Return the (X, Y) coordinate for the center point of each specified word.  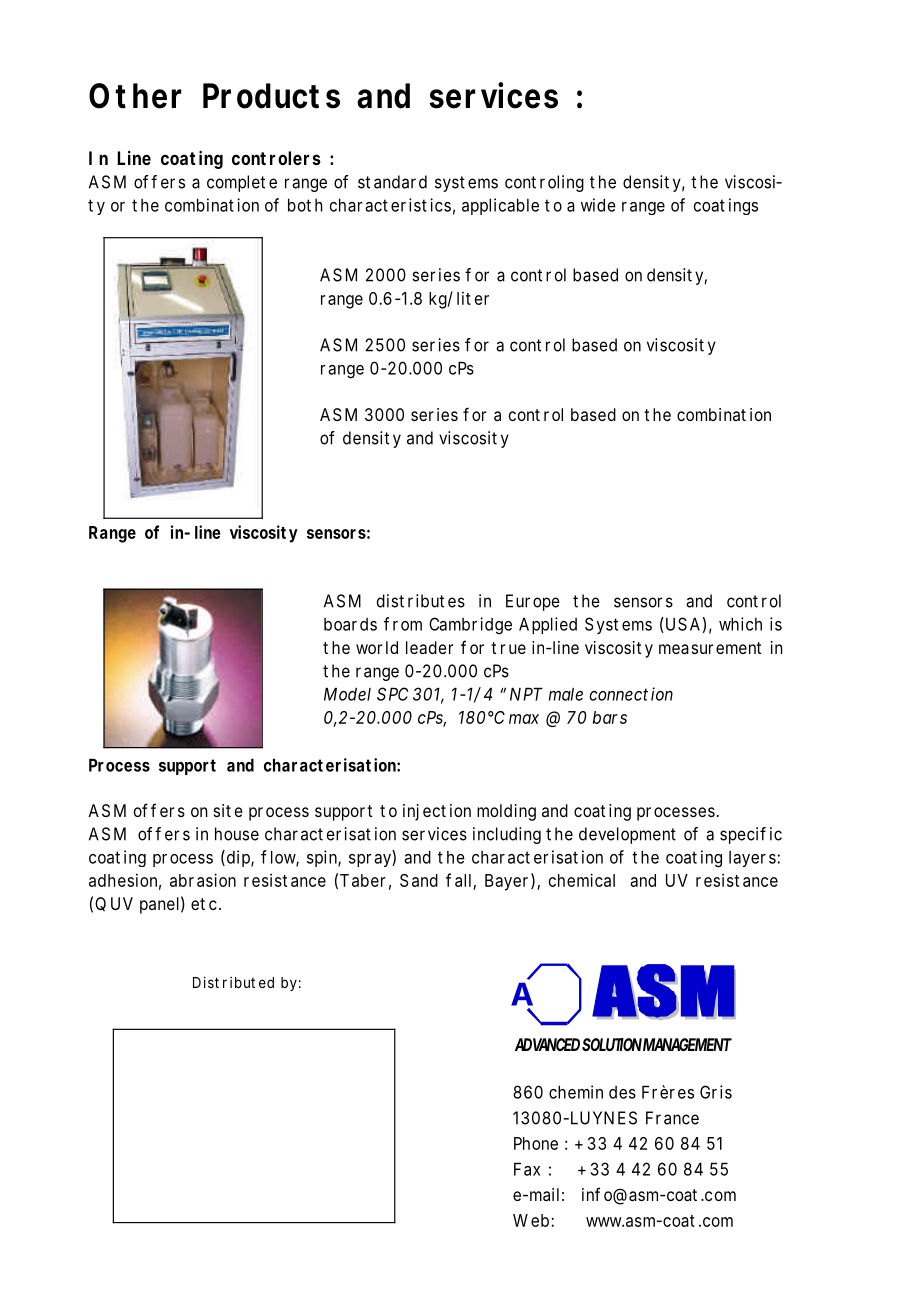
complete (242, 183)
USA (681, 625)
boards (350, 624)
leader (430, 647)
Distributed (233, 982)
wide (598, 205)
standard (392, 182)
